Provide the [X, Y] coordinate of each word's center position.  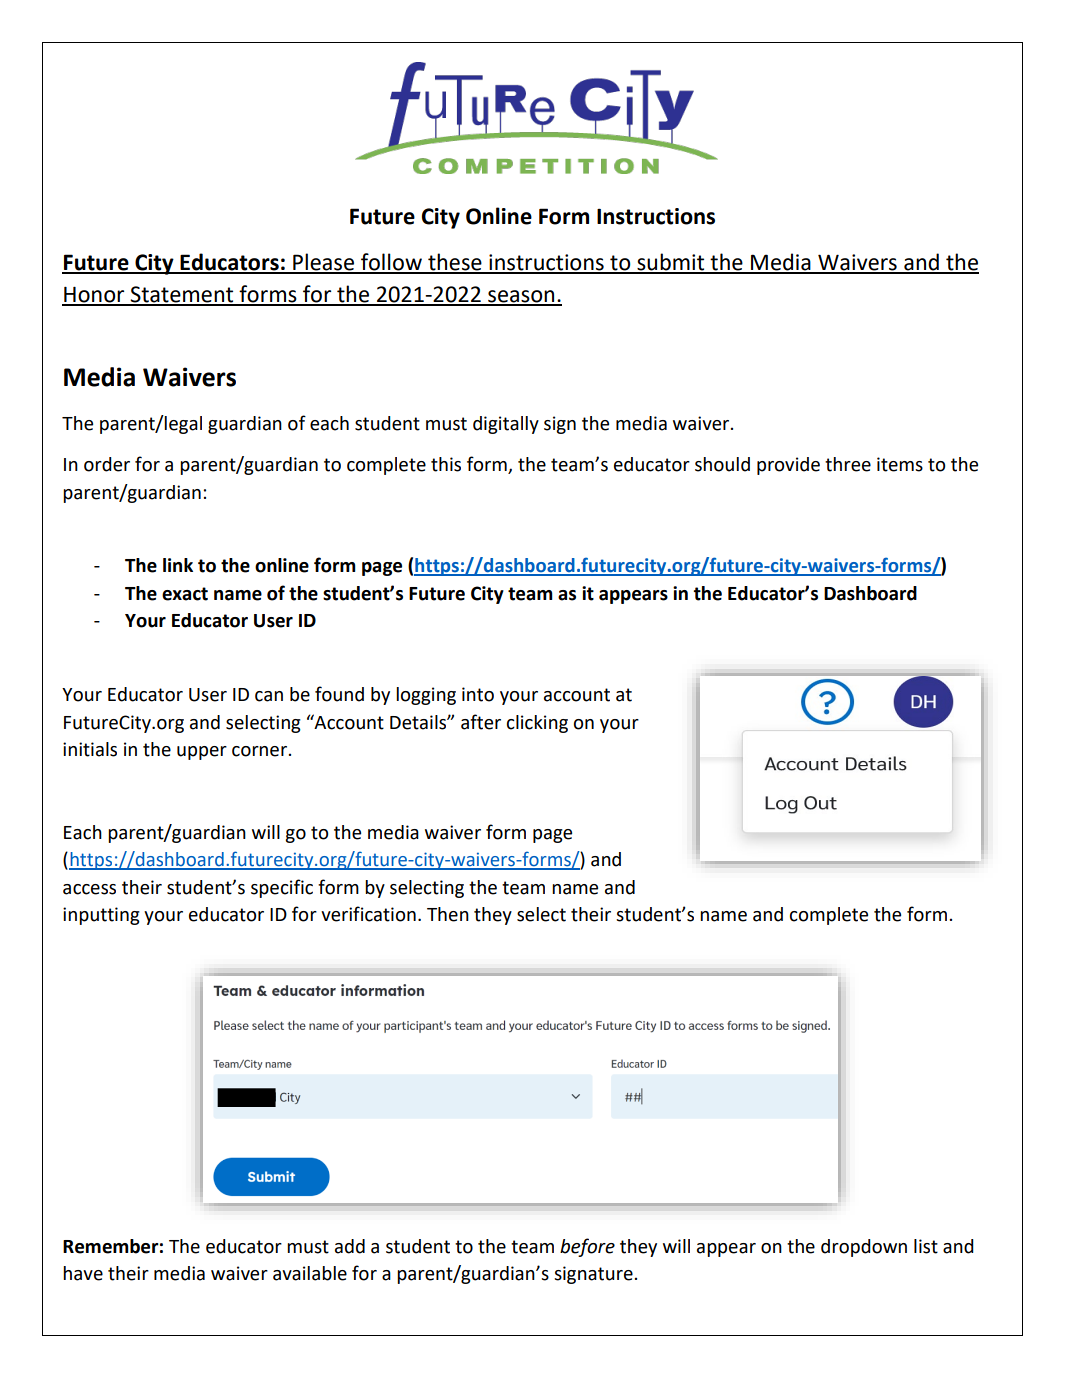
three [848, 464]
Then [448, 914]
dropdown [864, 1248]
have [83, 1273]
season [521, 297]
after [481, 722]
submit [671, 263]
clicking [537, 724]
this [446, 464]
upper [202, 753]
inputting [101, 916]
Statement [182, 295]
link [178, 565]
